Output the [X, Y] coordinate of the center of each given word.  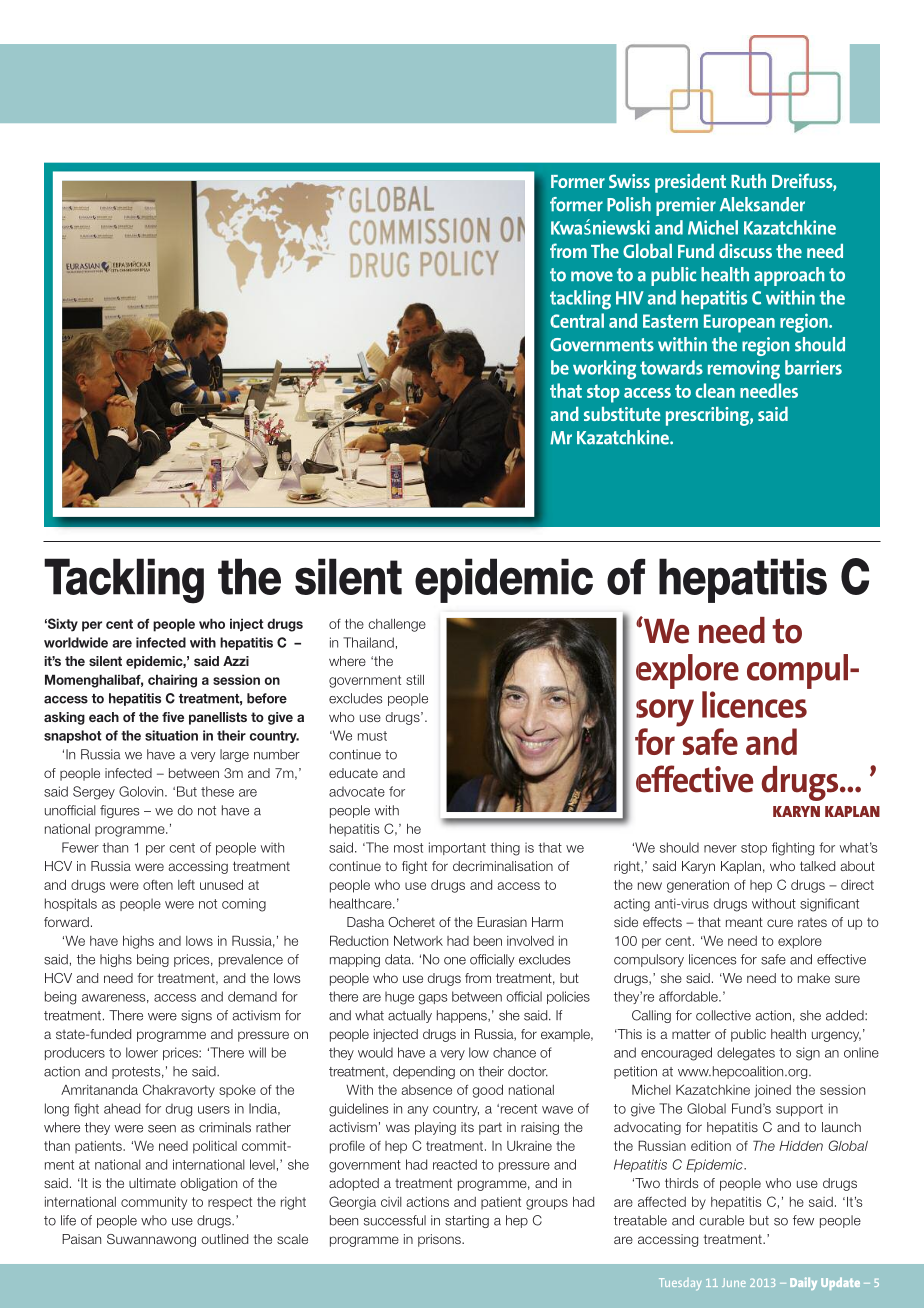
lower [142, 1052]
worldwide [76, 642]
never [720, 849]
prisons [440, 1240]
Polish [629, 204]
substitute [622, 414]
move [592, 276]
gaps [433, 999]
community [154, 1203]
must [372, 736]
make [814, 978]
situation [171, 735]
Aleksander [762, 204]
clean [715, 390]
